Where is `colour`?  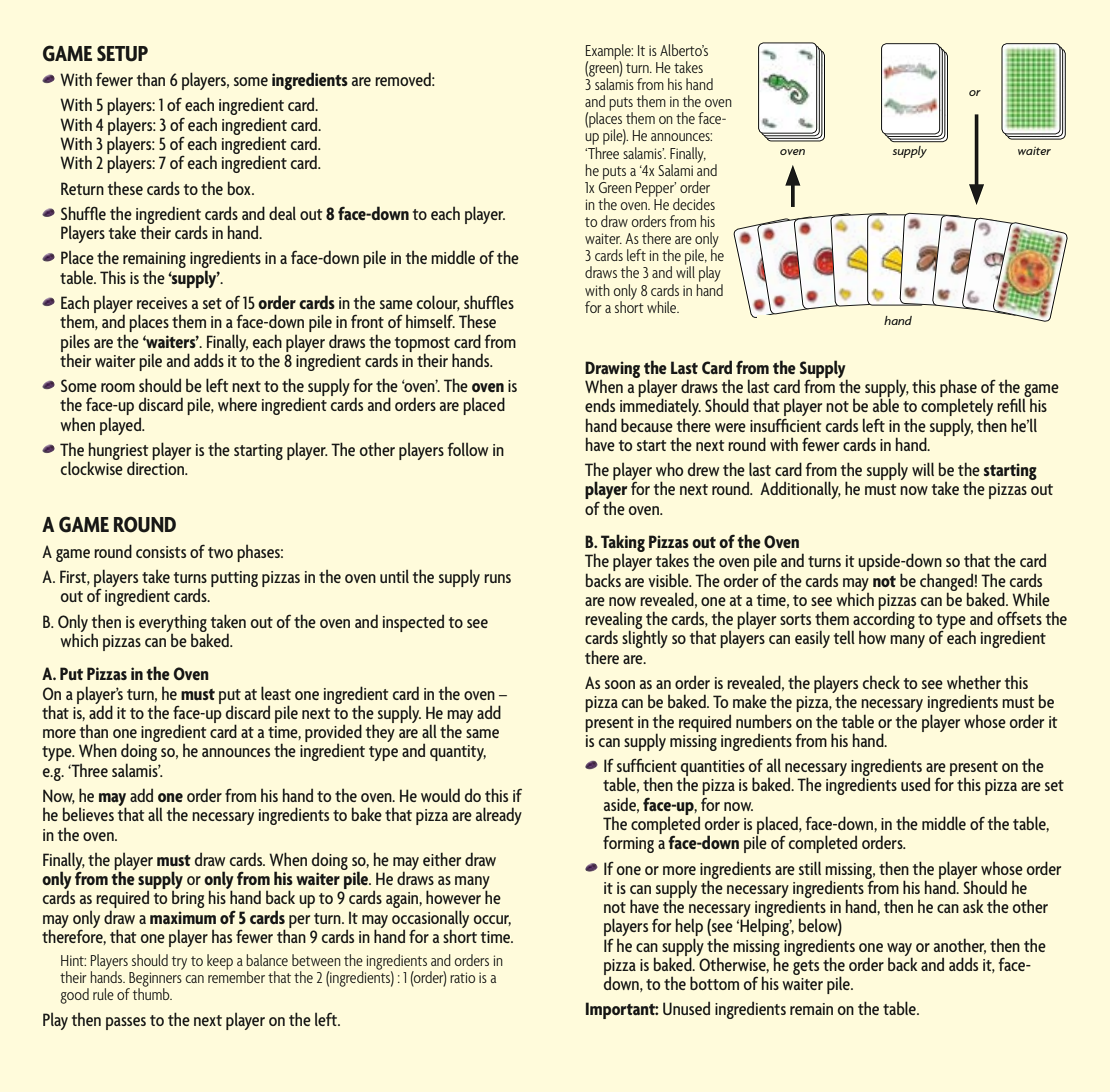
colour is located at coordinates (438, 303).
